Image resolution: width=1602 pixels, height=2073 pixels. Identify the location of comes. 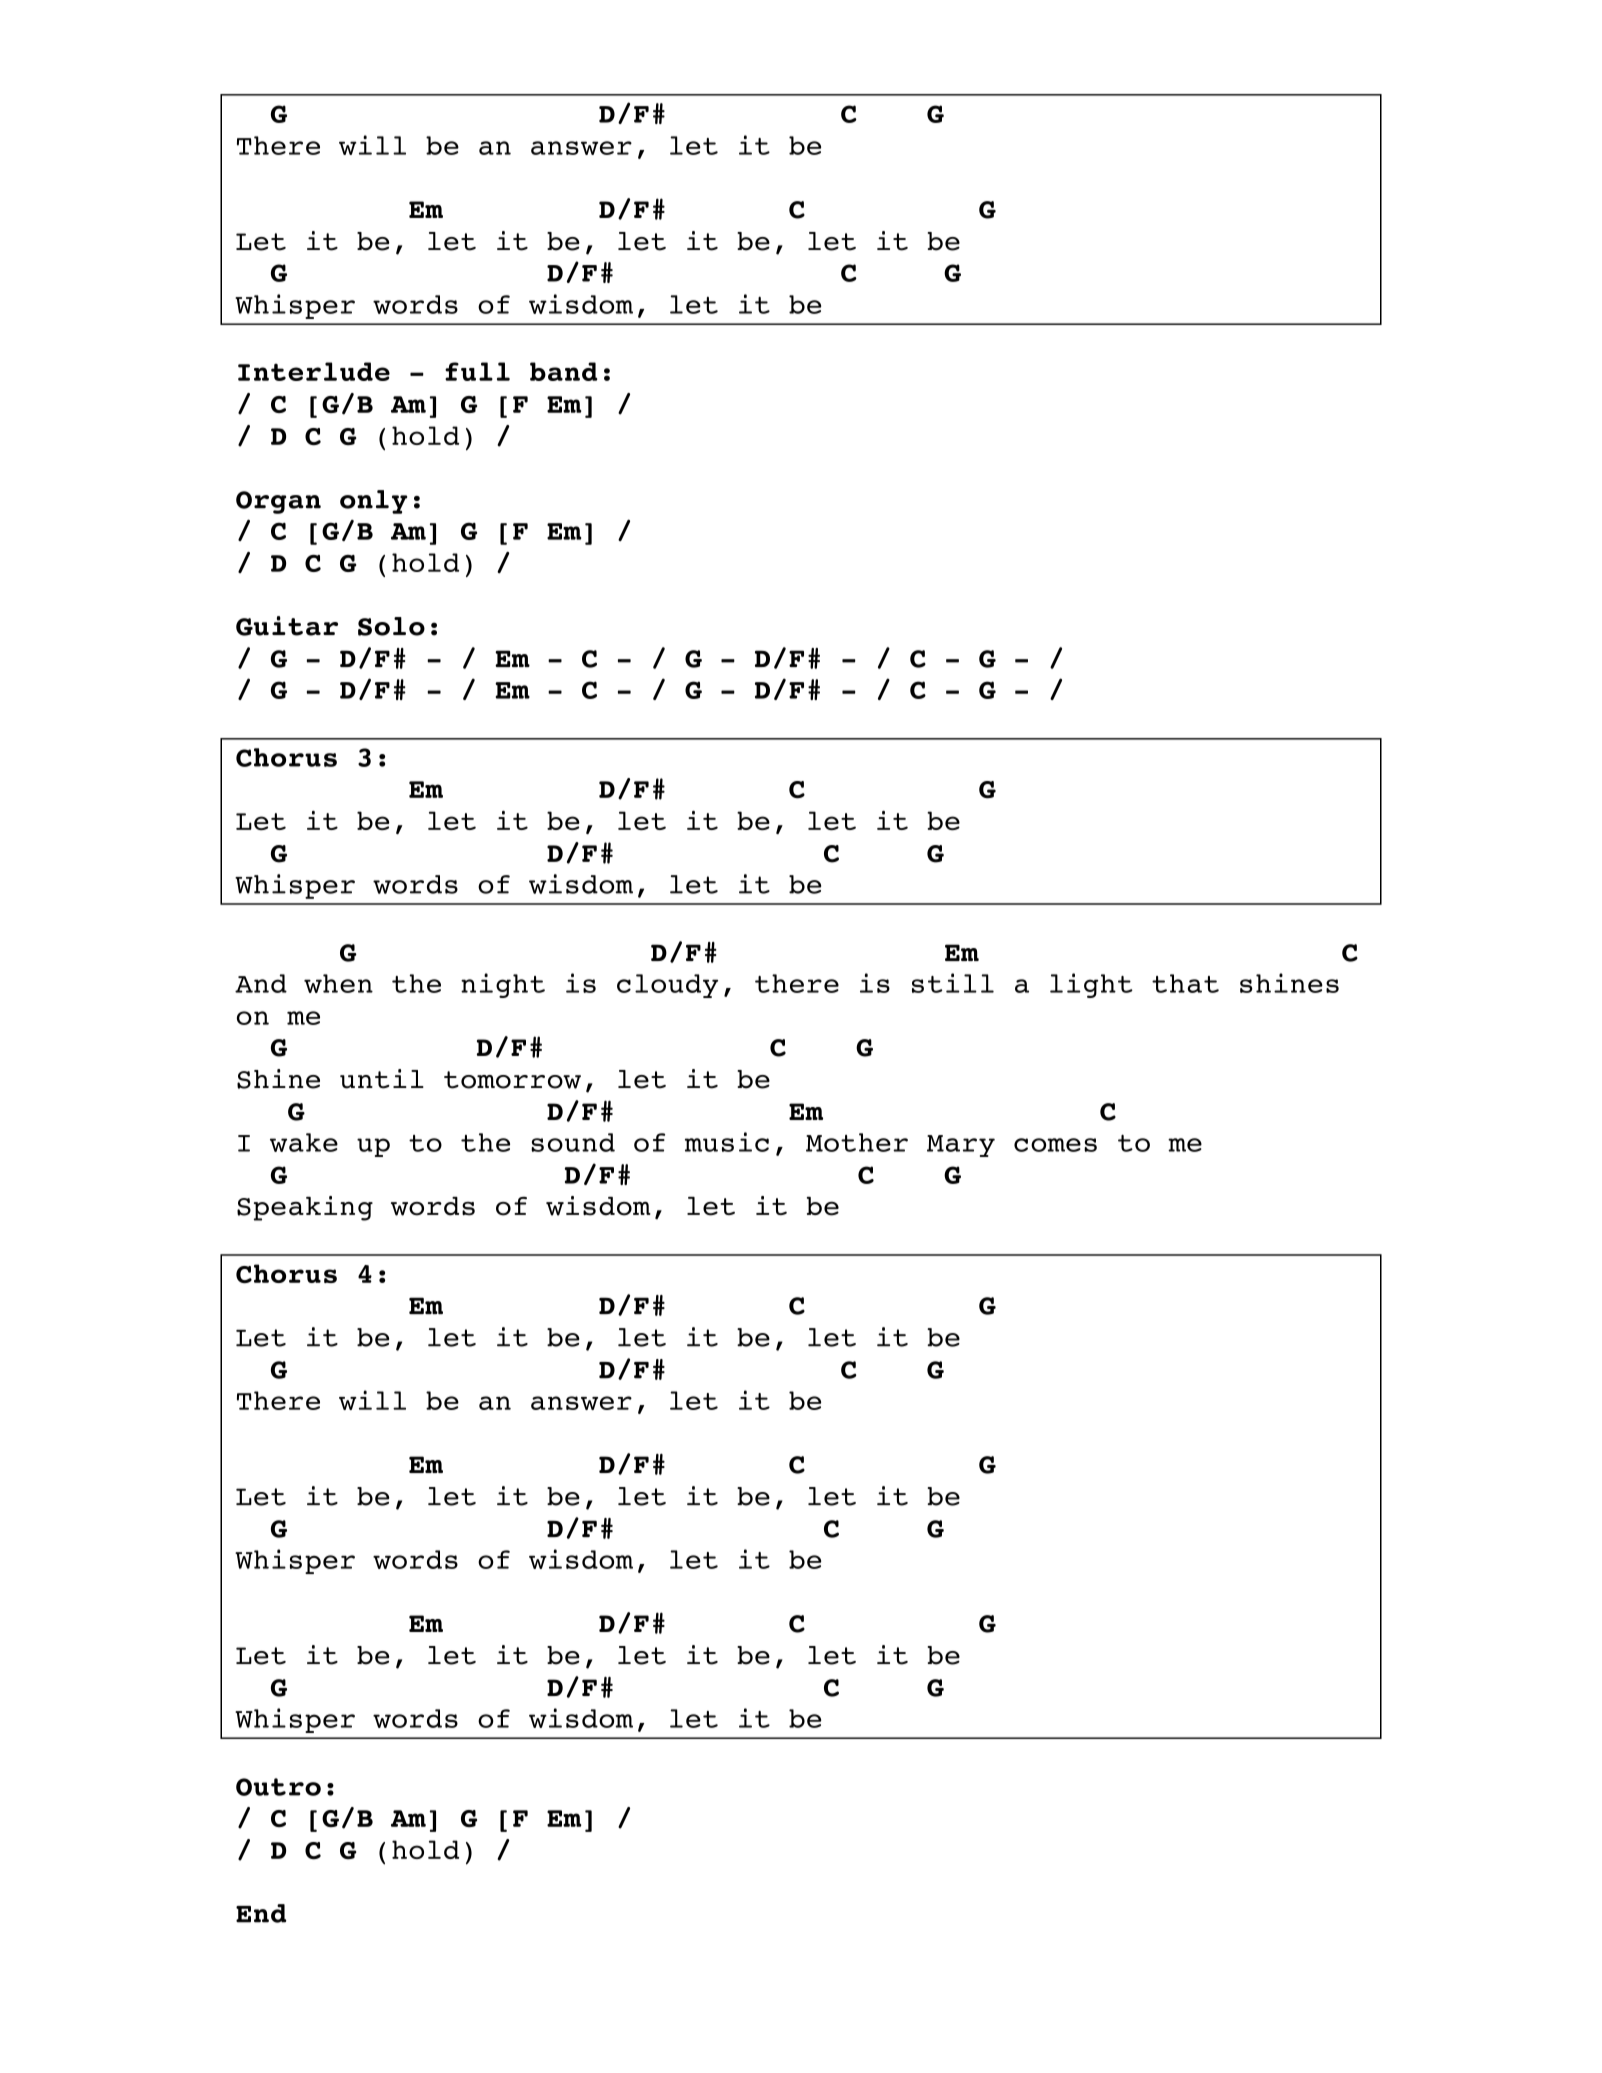
(1055, 1145).
